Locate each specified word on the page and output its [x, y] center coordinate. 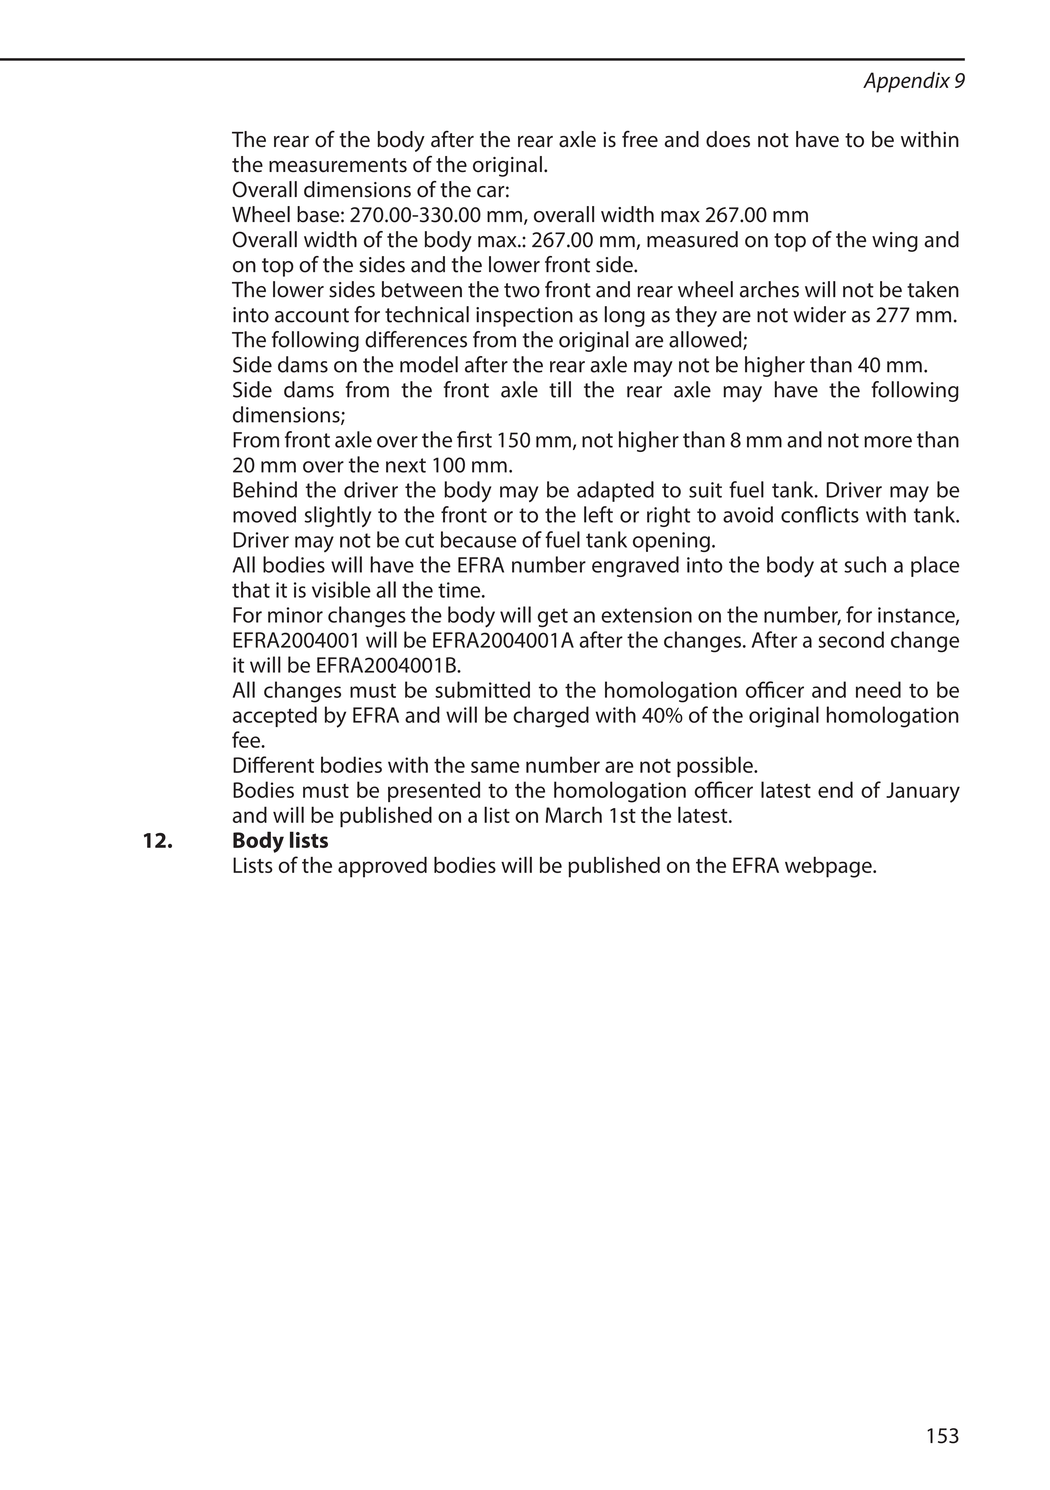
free [640, 139]
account [312, 315]
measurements [338, 165]
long [625, 316]
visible [341, 589]
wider [819, 314]
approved [382, 867]
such [865, 564]
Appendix [906, 82]
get [553, 617]
